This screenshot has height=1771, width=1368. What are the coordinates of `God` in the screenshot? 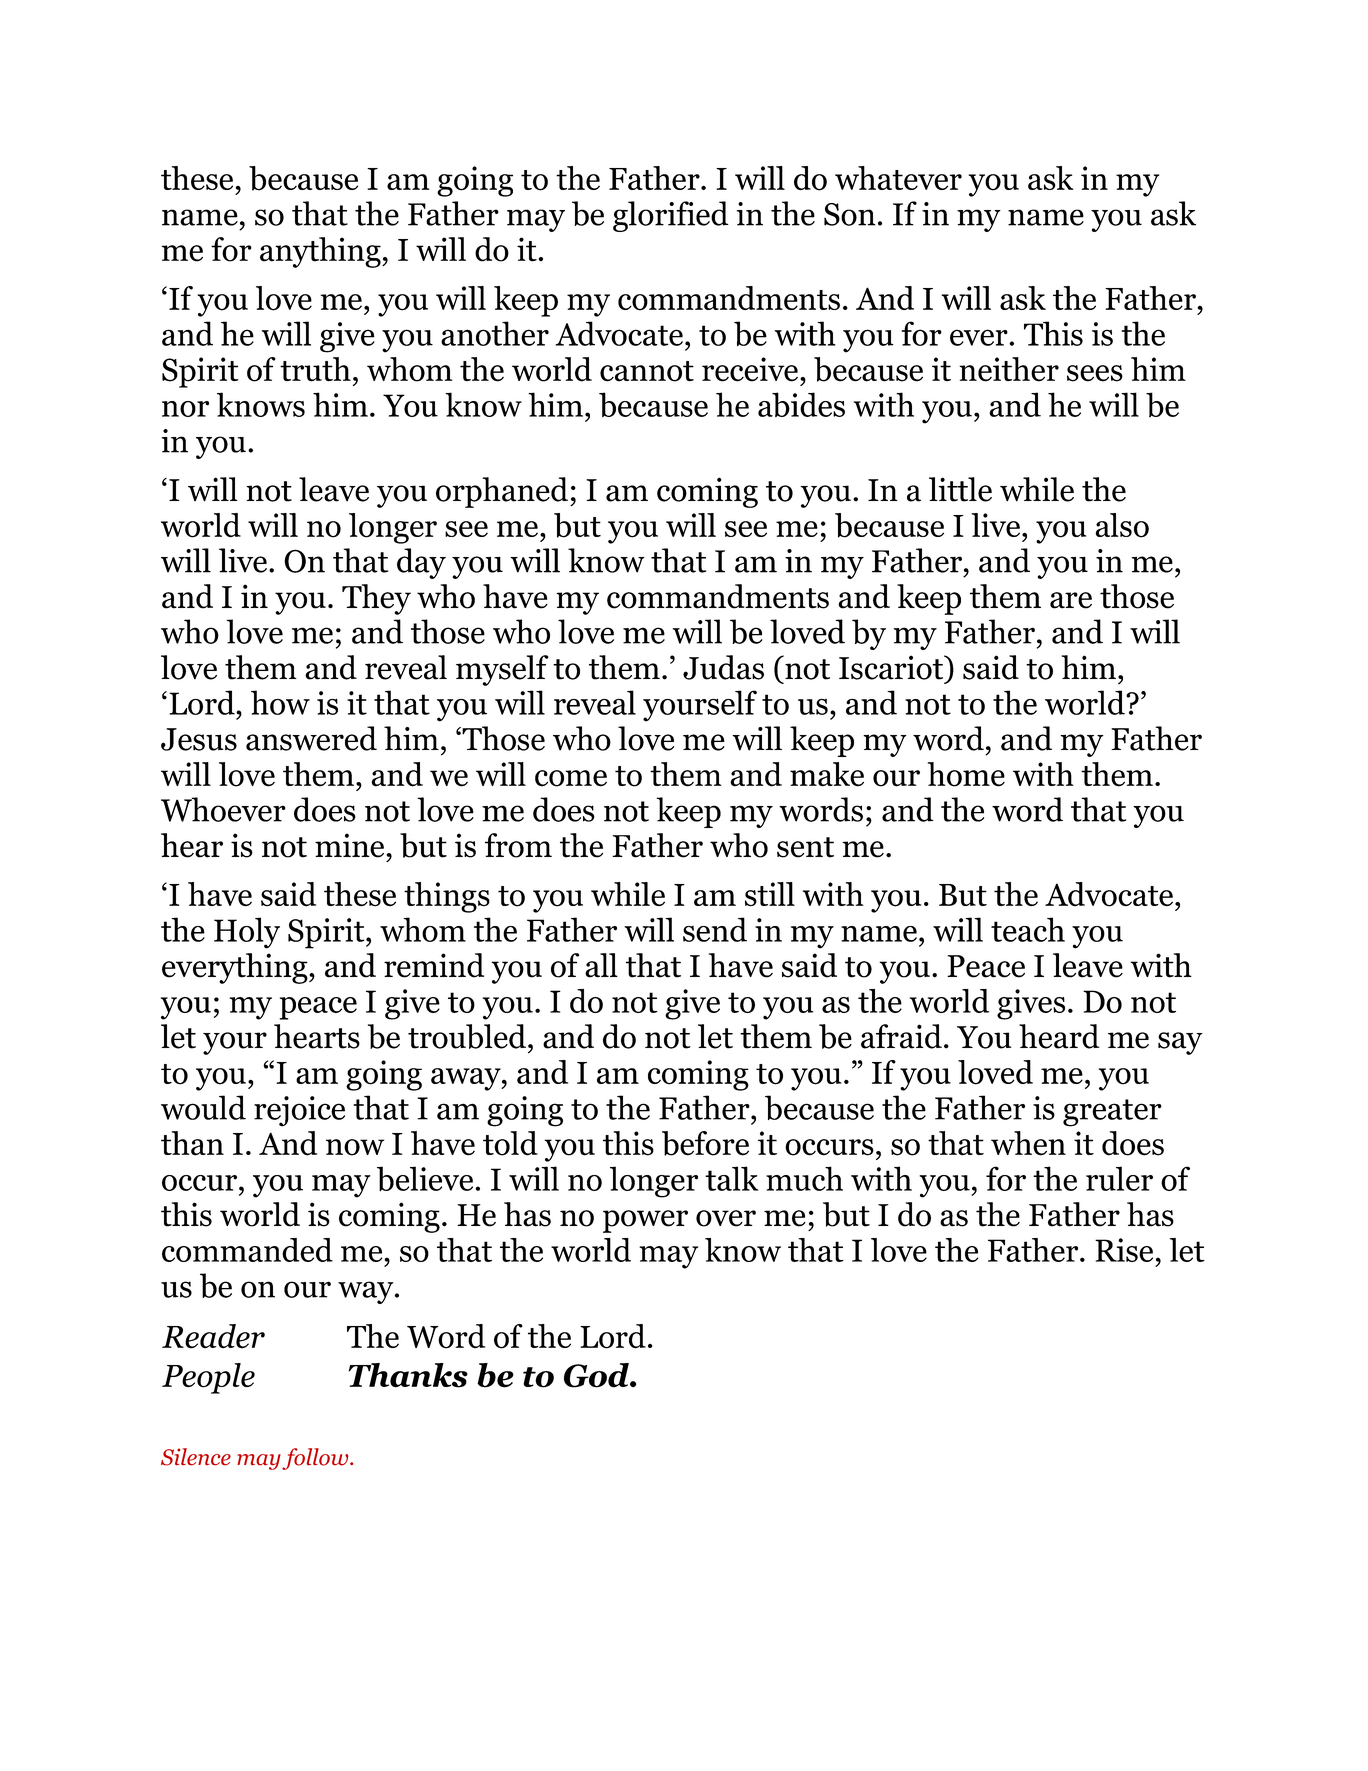 It's located at (597, 1375).
